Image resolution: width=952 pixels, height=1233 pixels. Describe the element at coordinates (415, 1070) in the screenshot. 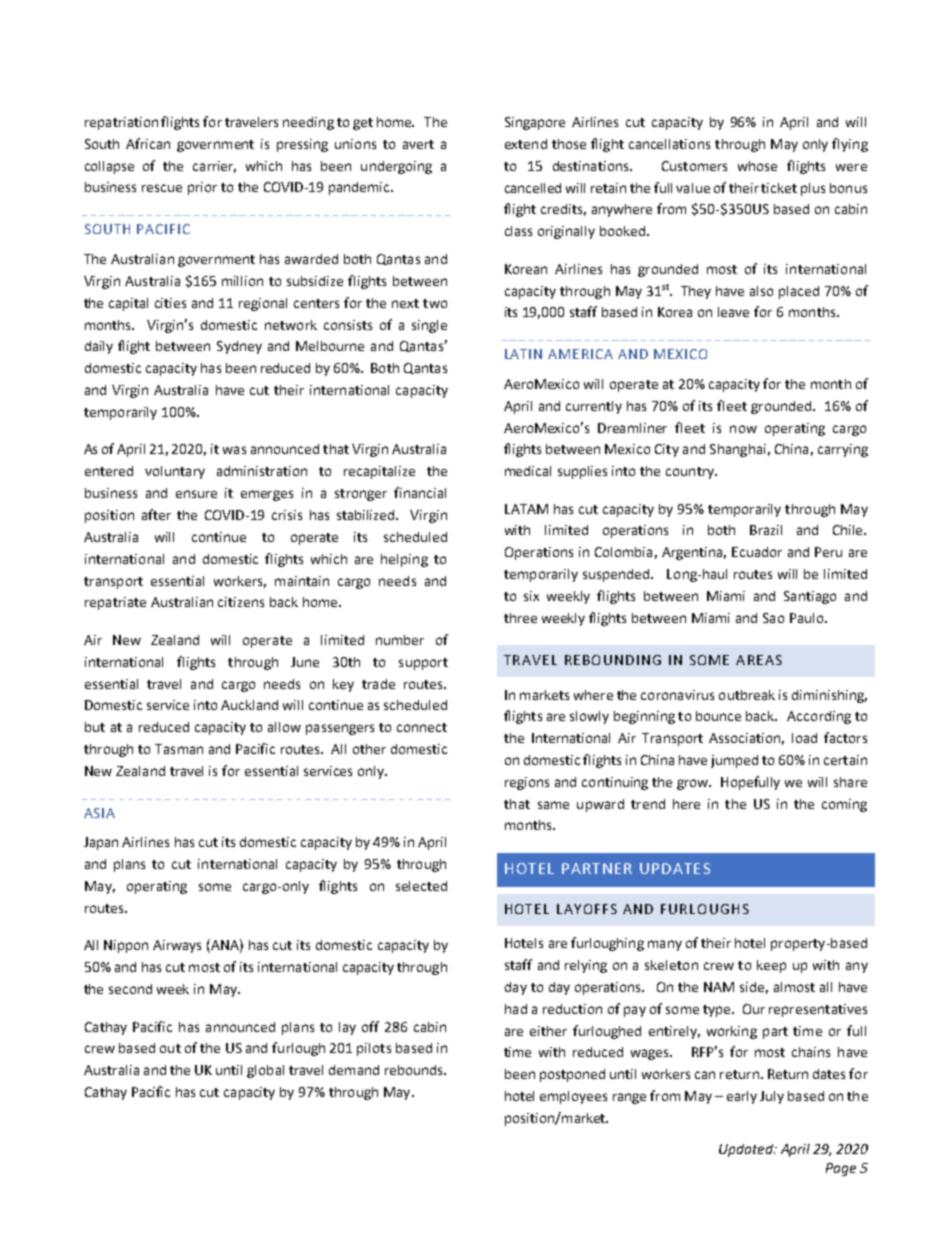

I see `rebounds` at that location.
